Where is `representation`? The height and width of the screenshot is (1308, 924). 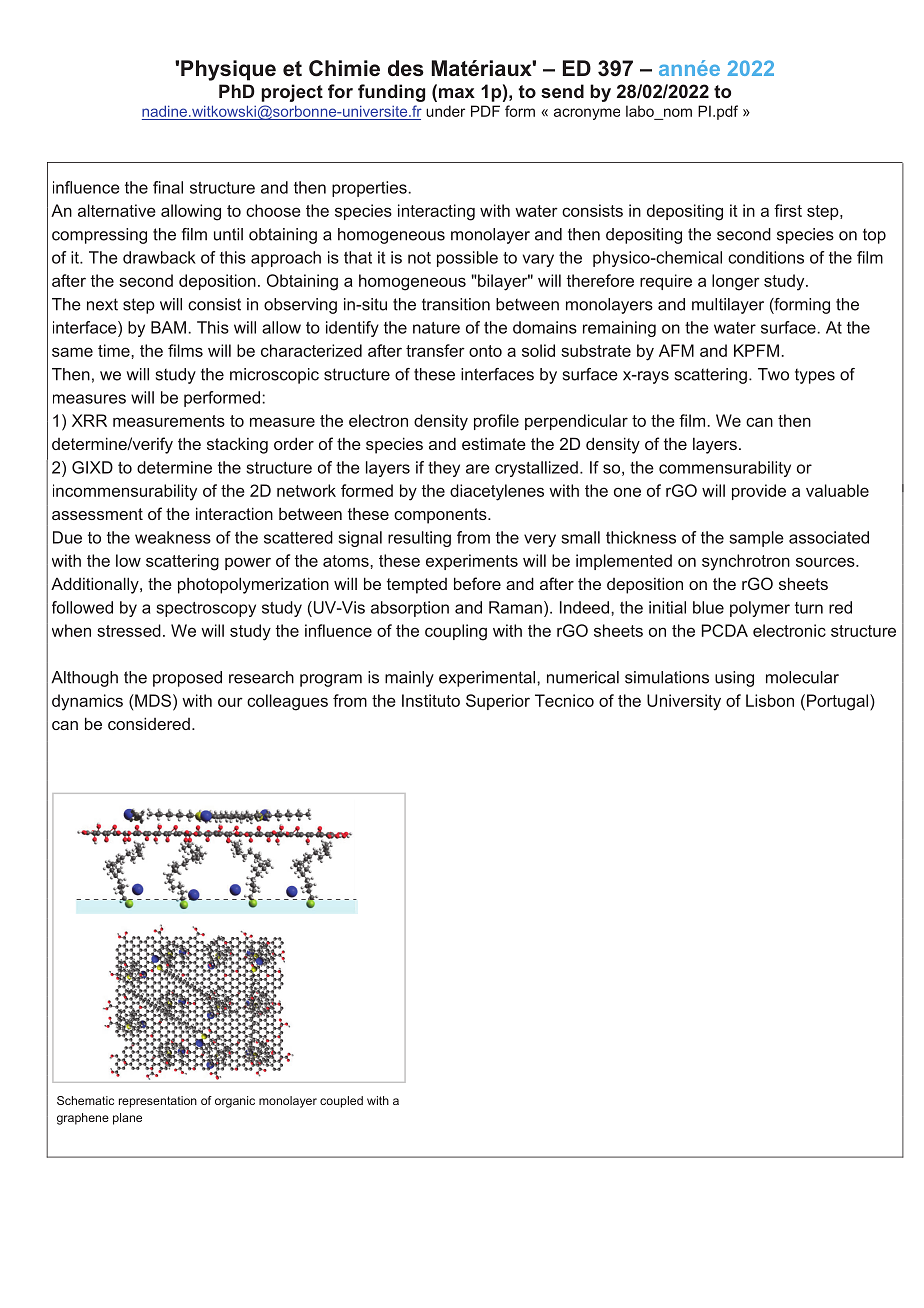 representation is located at coordinates (158, 1102).
